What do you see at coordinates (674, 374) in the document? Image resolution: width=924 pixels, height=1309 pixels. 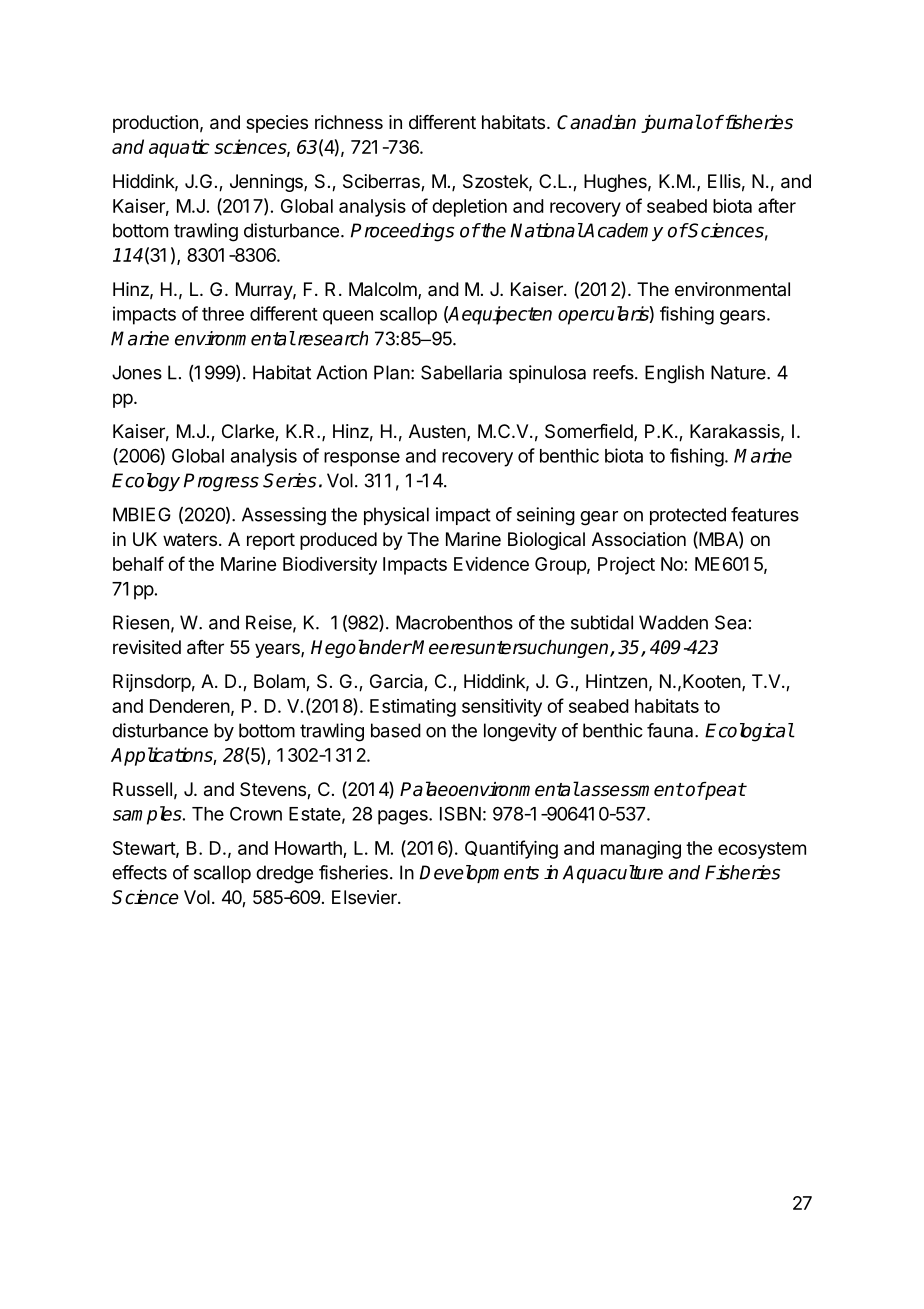 I see `English` at bounding box center [674, 374].
